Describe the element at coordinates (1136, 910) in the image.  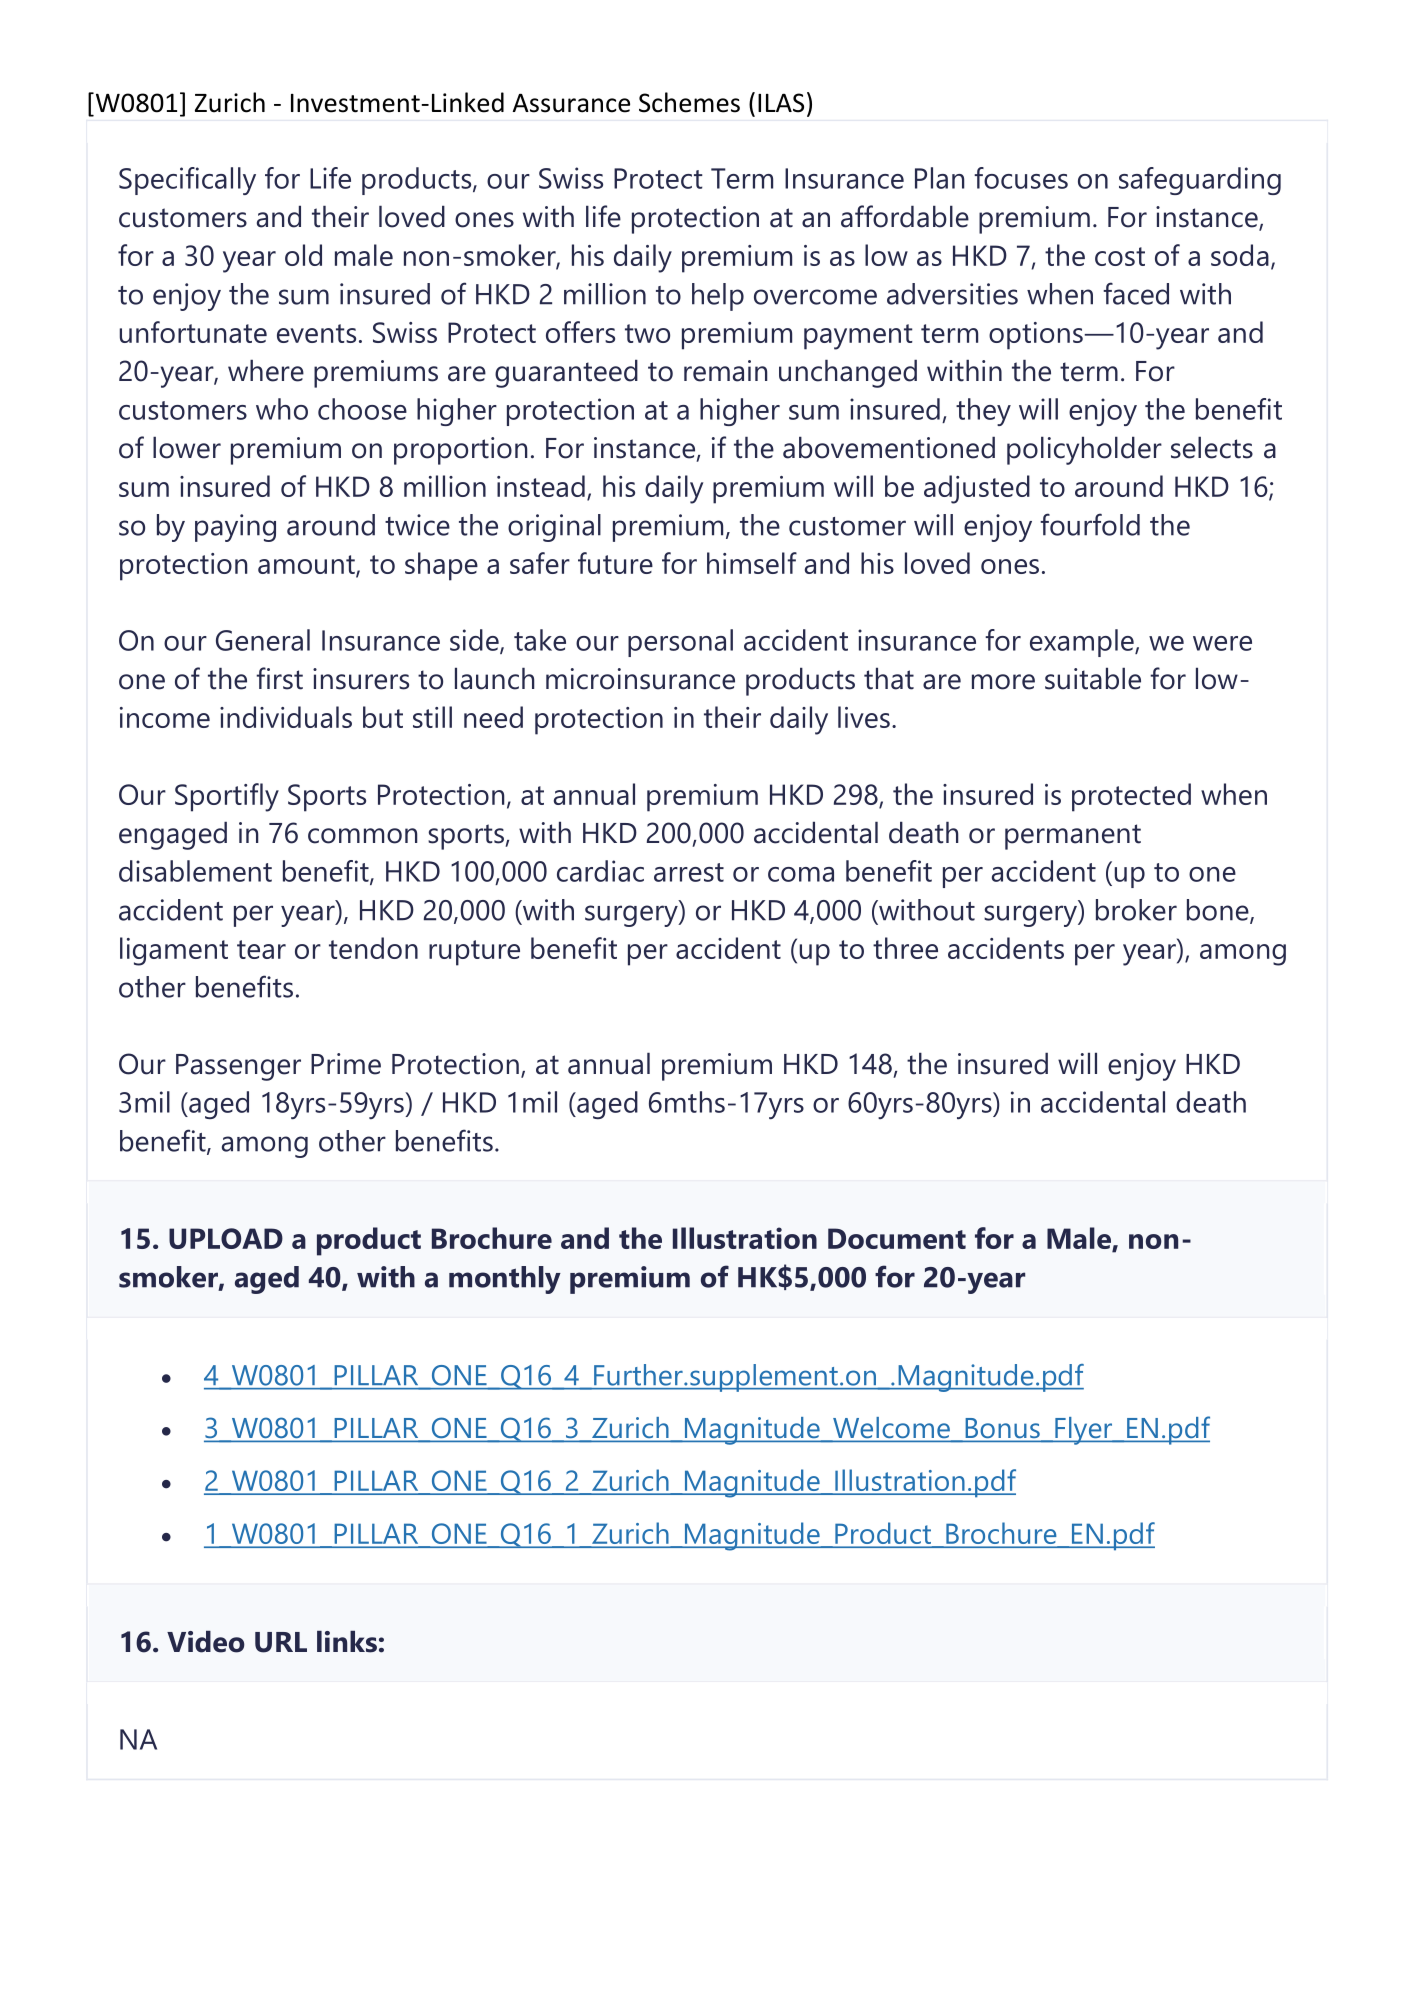
I see `broker` at that location.
